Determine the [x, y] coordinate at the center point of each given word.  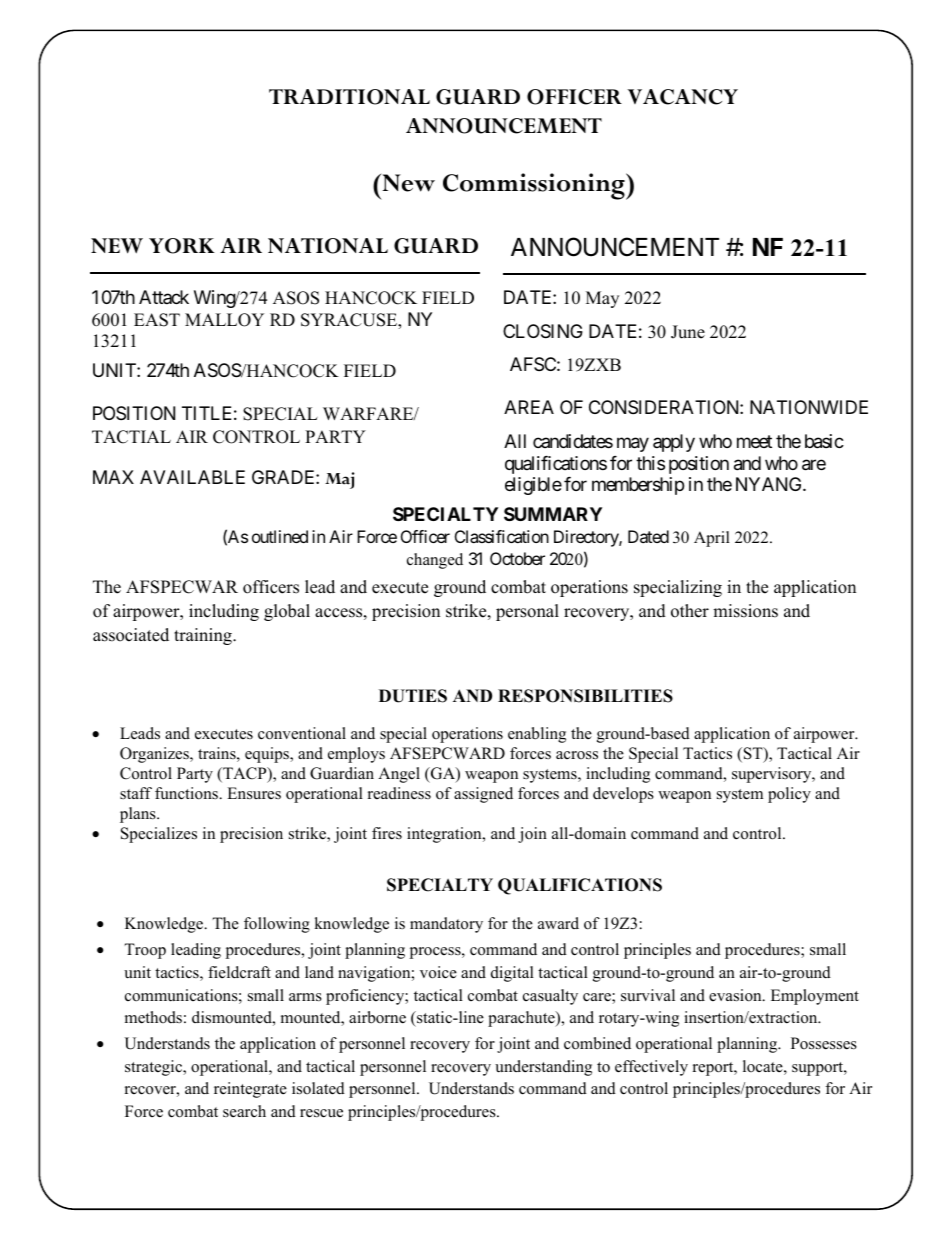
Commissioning [535, 186]
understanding [543, 1068]
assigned [483, 795]
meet [754, 441]
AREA [529, 407]
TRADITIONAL [349, 97]
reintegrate [250, 1090]
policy [789, 795]
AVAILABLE [192, 477]
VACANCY [682, 97]
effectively [651, 1068]
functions [187, 793]
